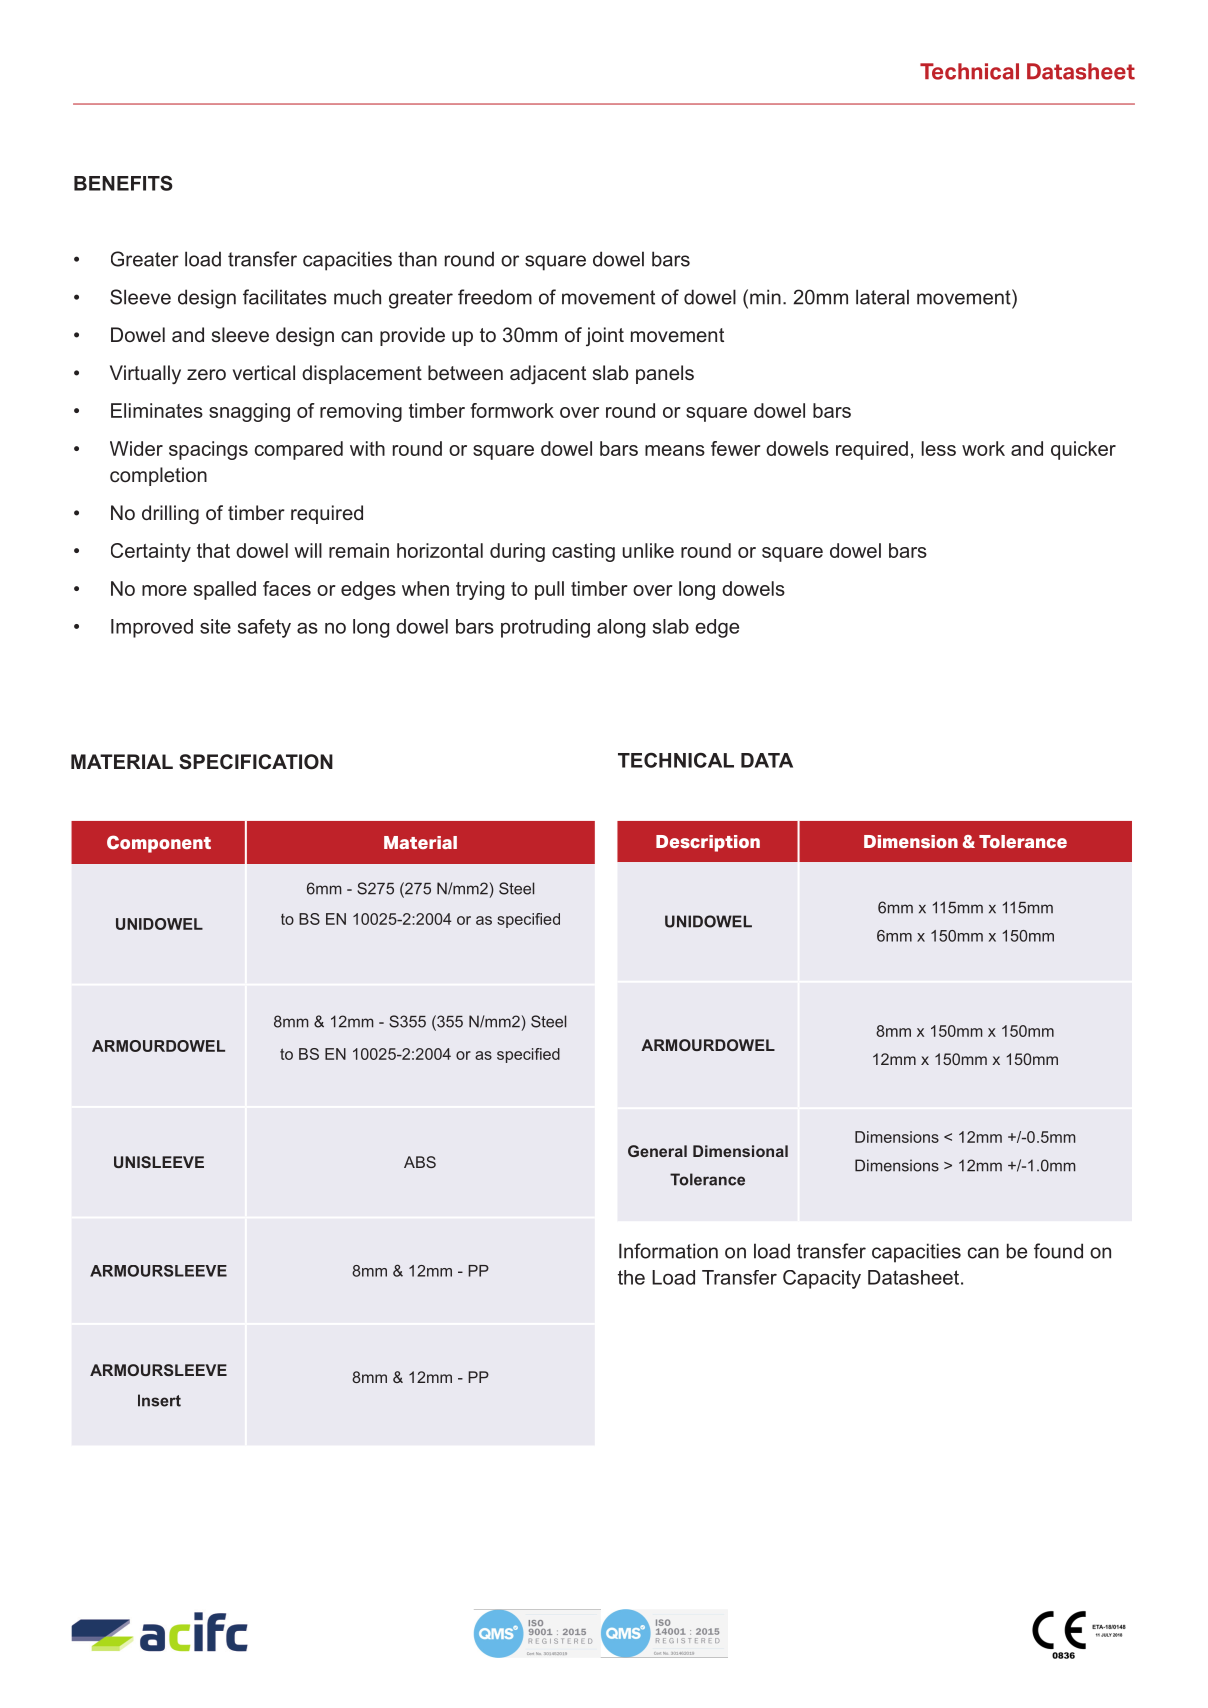 The image size is (1208, 1708). Describe the element at coordinates (170, 515) in the image. I see `drilling` at that location.
